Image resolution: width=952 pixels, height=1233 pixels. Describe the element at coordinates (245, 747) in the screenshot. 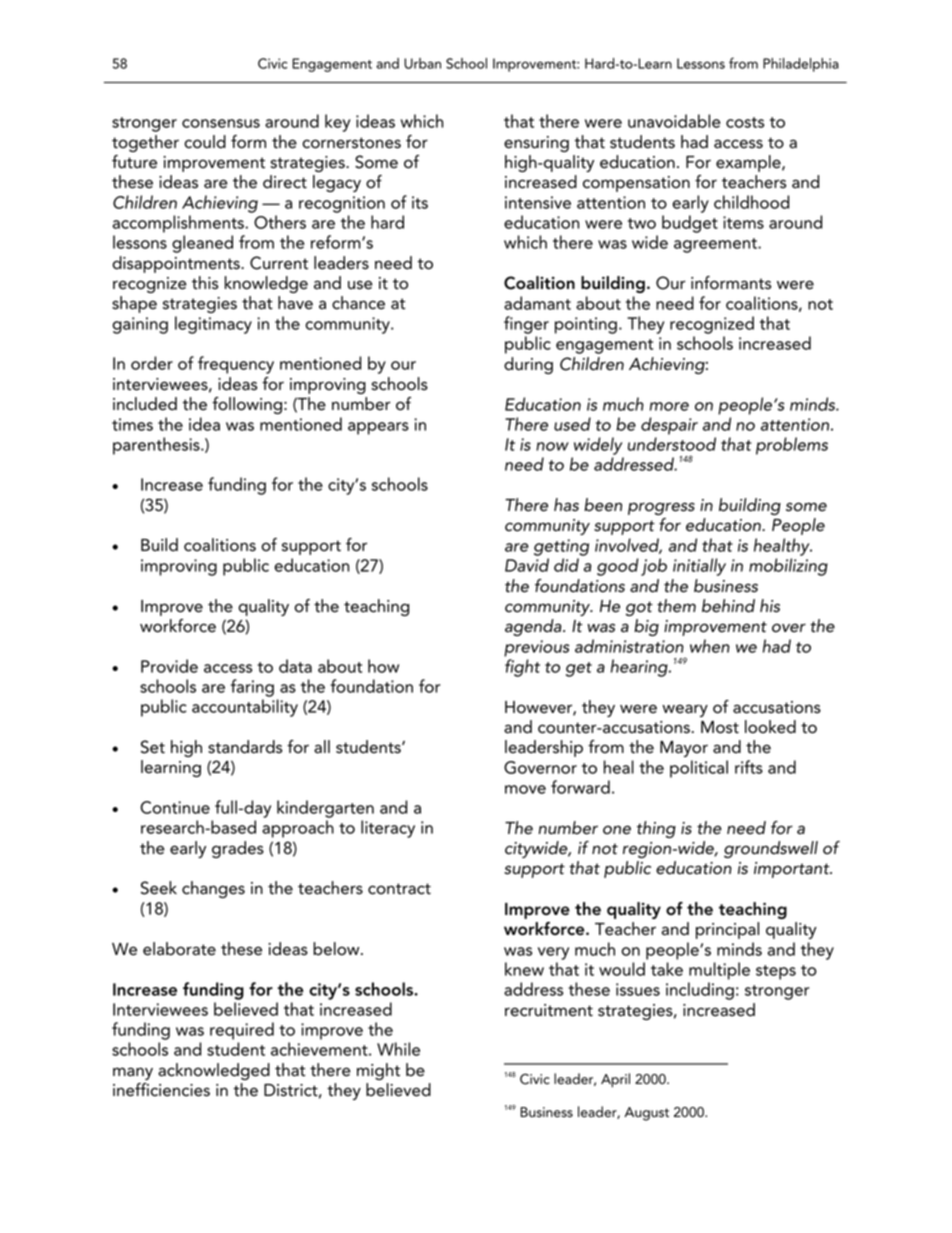

I see `standards` at that location.
